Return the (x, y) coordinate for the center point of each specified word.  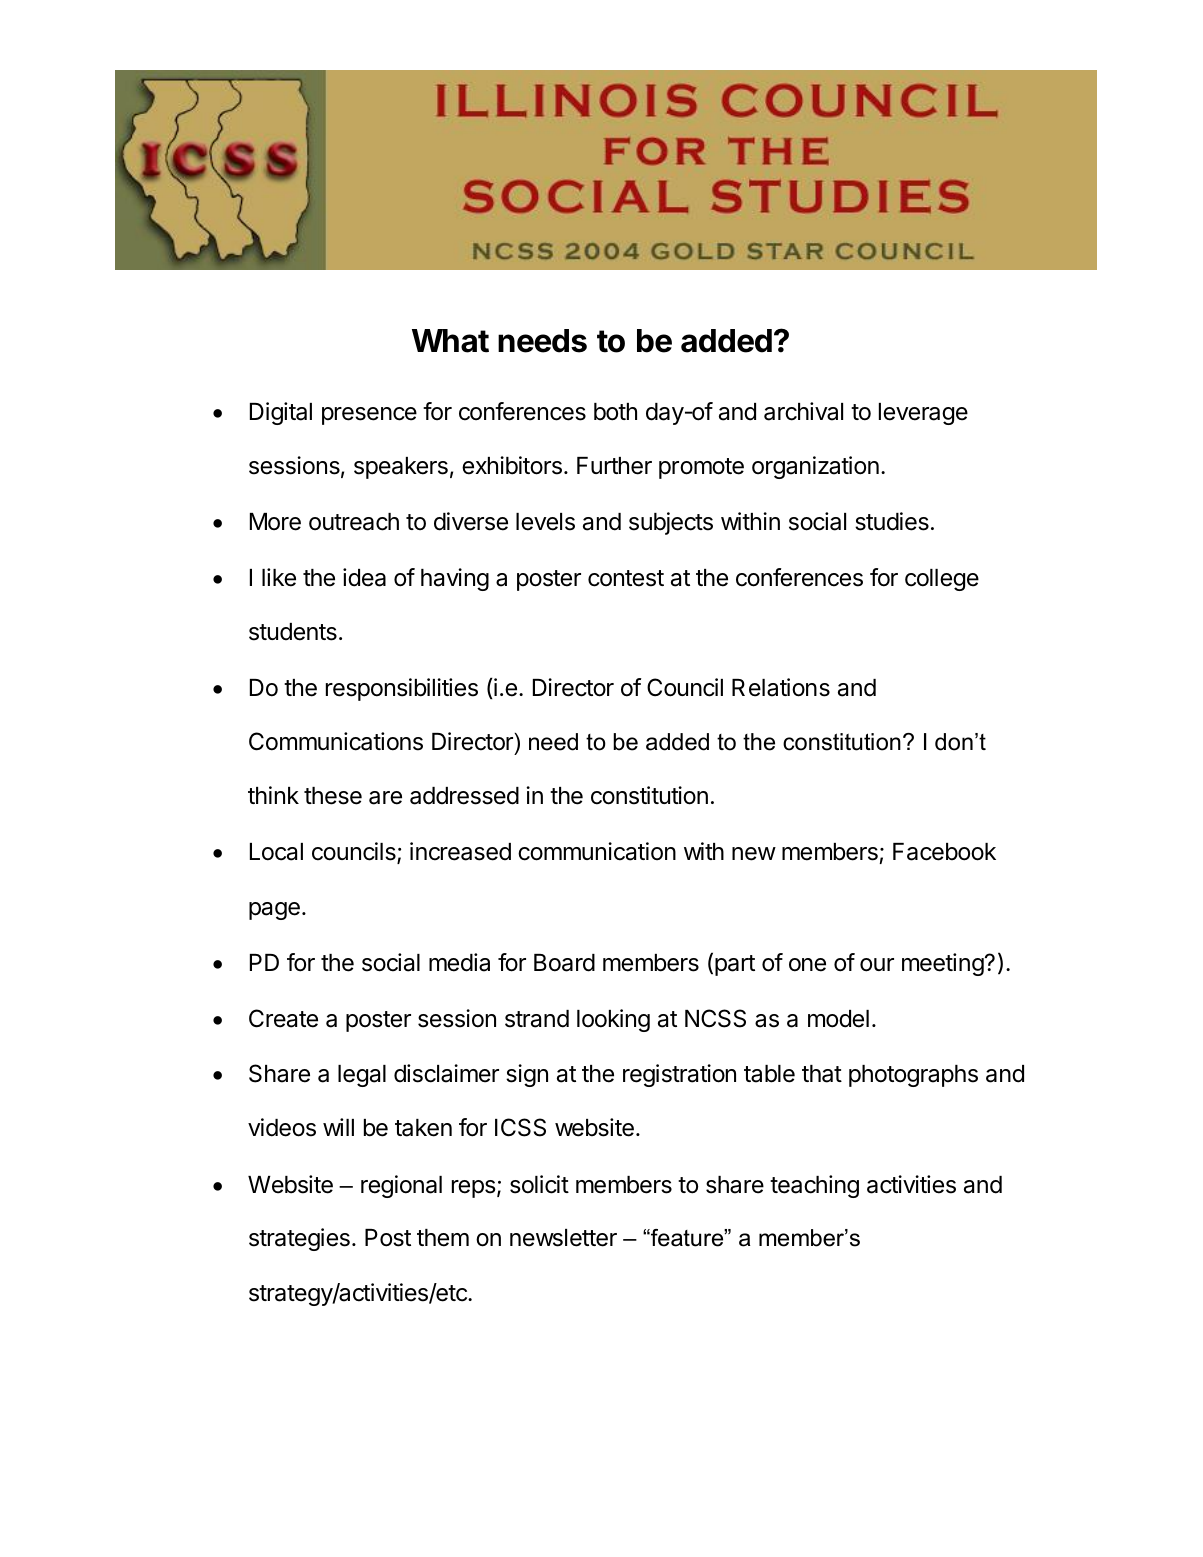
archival (803, 411)
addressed (464, 796)
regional (401, 1186)
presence (369, 416)
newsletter (563, 1238)
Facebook (944, 852)
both (615, 412)
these (333, 796)
